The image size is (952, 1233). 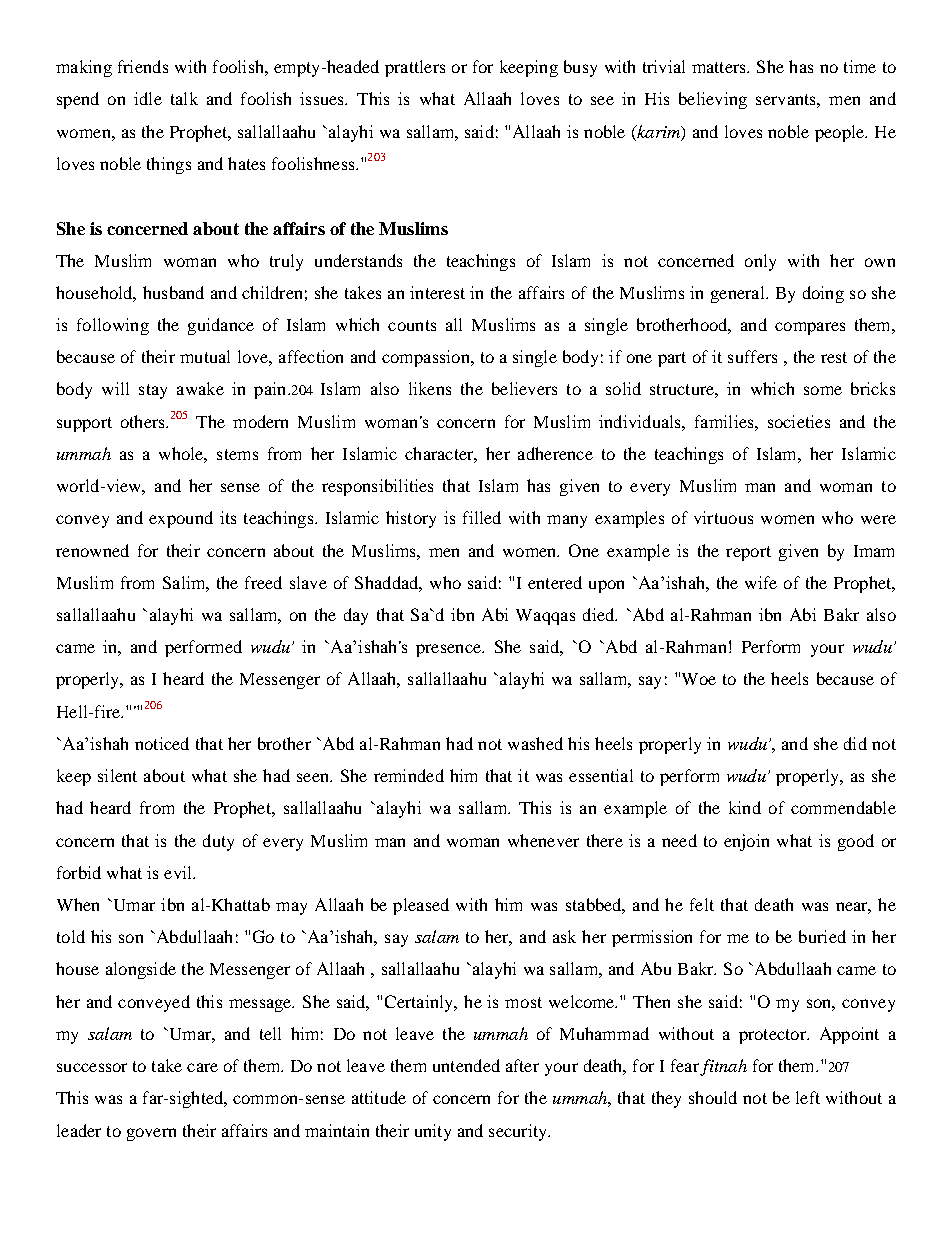 I want to click on wife, so click(x=761, y=582).
